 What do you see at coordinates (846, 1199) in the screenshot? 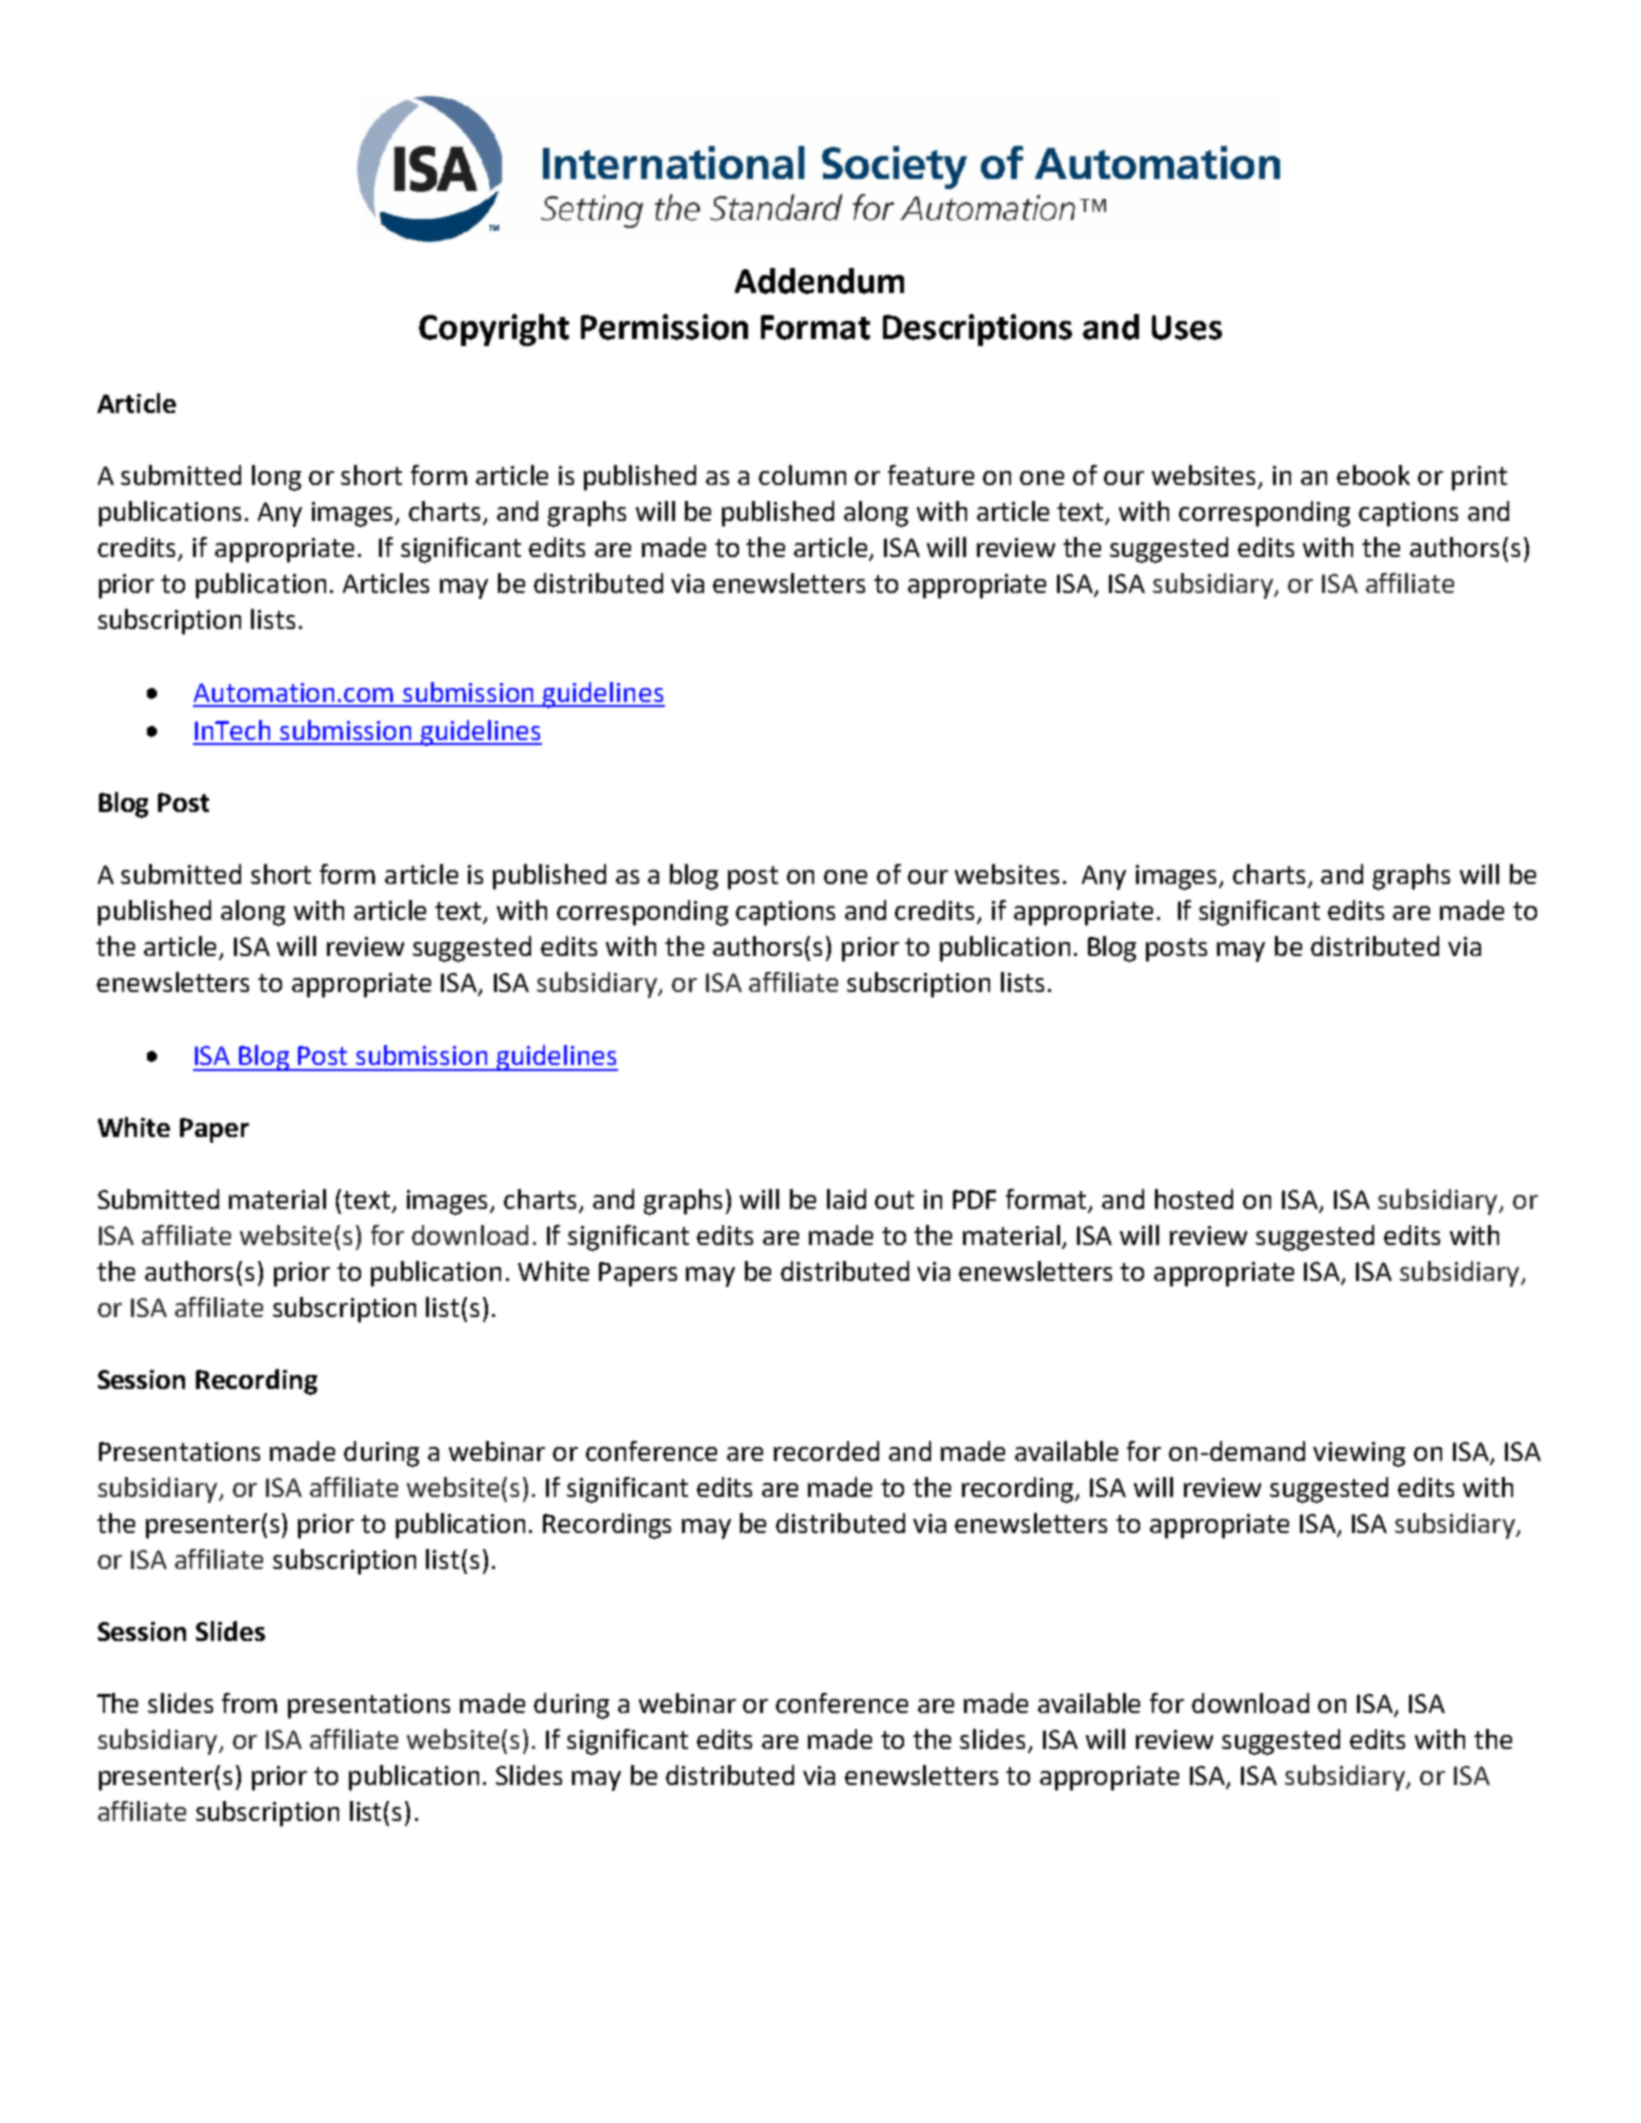
I see `laid` at bounding box center [846, 1199].
